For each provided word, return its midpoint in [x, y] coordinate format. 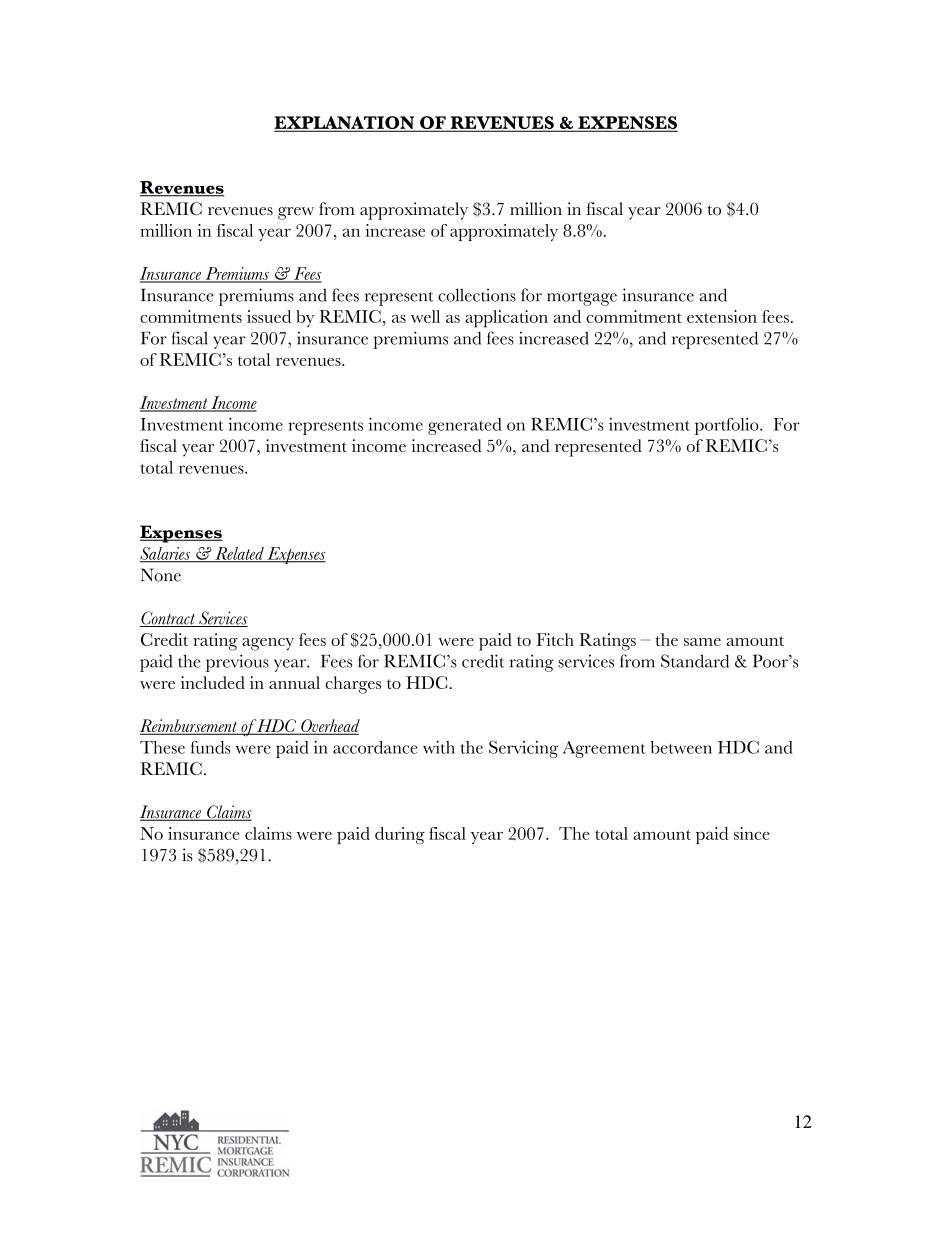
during [400, 835]
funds [210, 747]
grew [296, 213]
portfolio [728, 426]
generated [465, 426]
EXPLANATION [345, 124]
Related [239, 554]
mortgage [582, 298]
